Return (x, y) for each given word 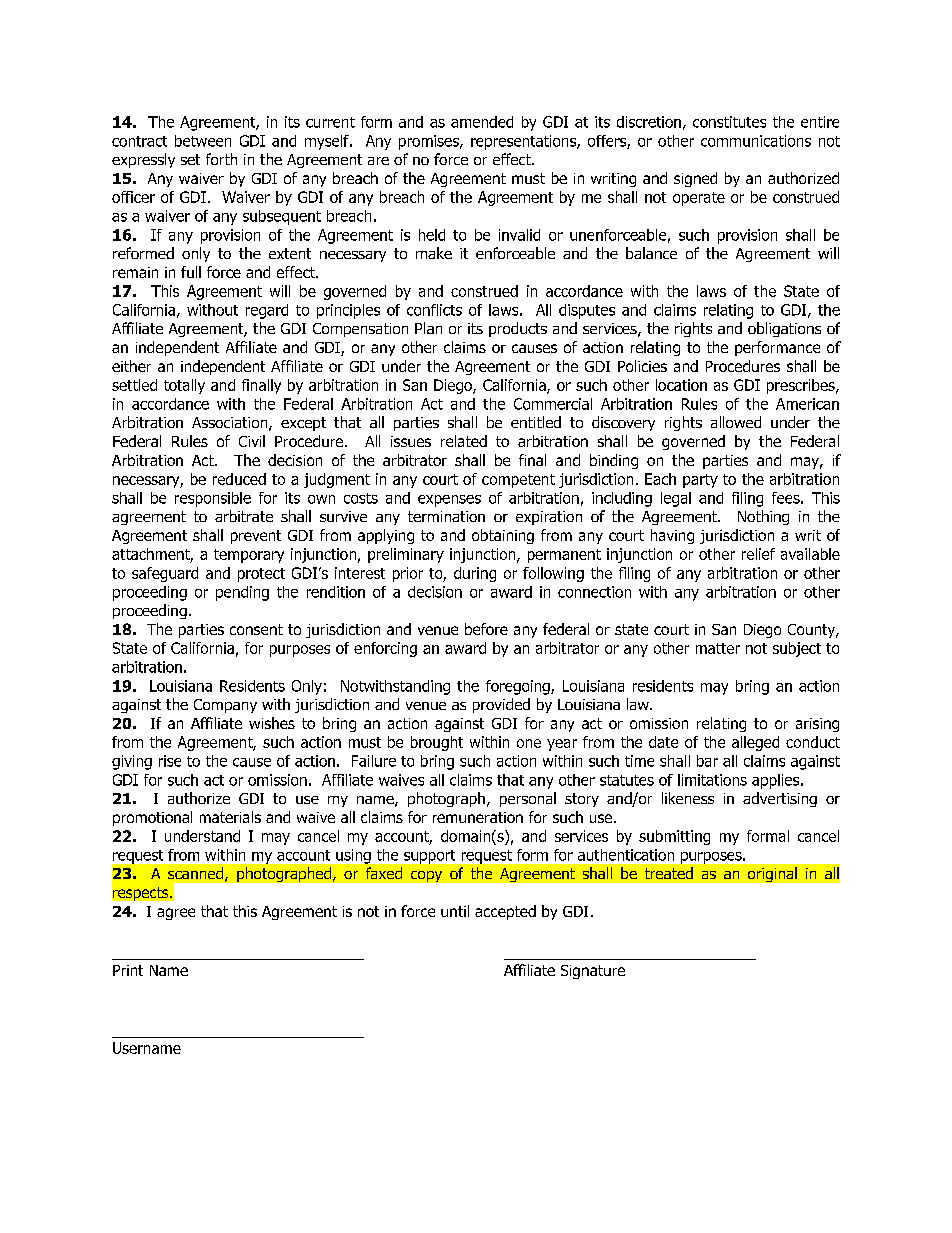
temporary (249, 556)
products (518, 329)
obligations (784, 329)
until (455, 911)
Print (128, 970)
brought (437, 743)
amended (482, 122)
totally (184, 386)
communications (756, 141)
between (203, 141)
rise (170, 761)
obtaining (503, 536)
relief (758, 554)
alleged (755, 743)
